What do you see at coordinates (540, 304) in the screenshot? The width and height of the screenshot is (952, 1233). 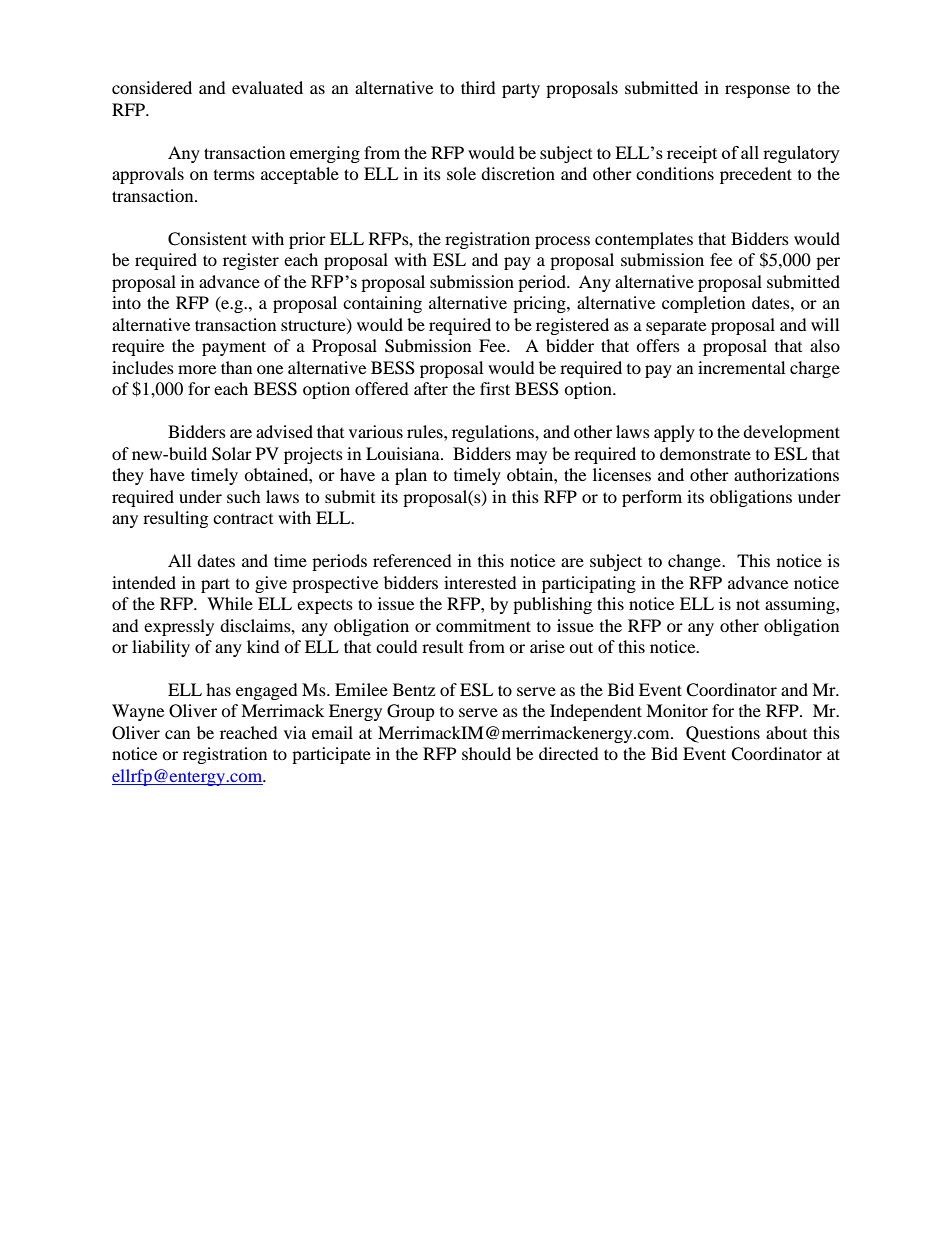 I see `pricing` at bounding box center [540, 304].
